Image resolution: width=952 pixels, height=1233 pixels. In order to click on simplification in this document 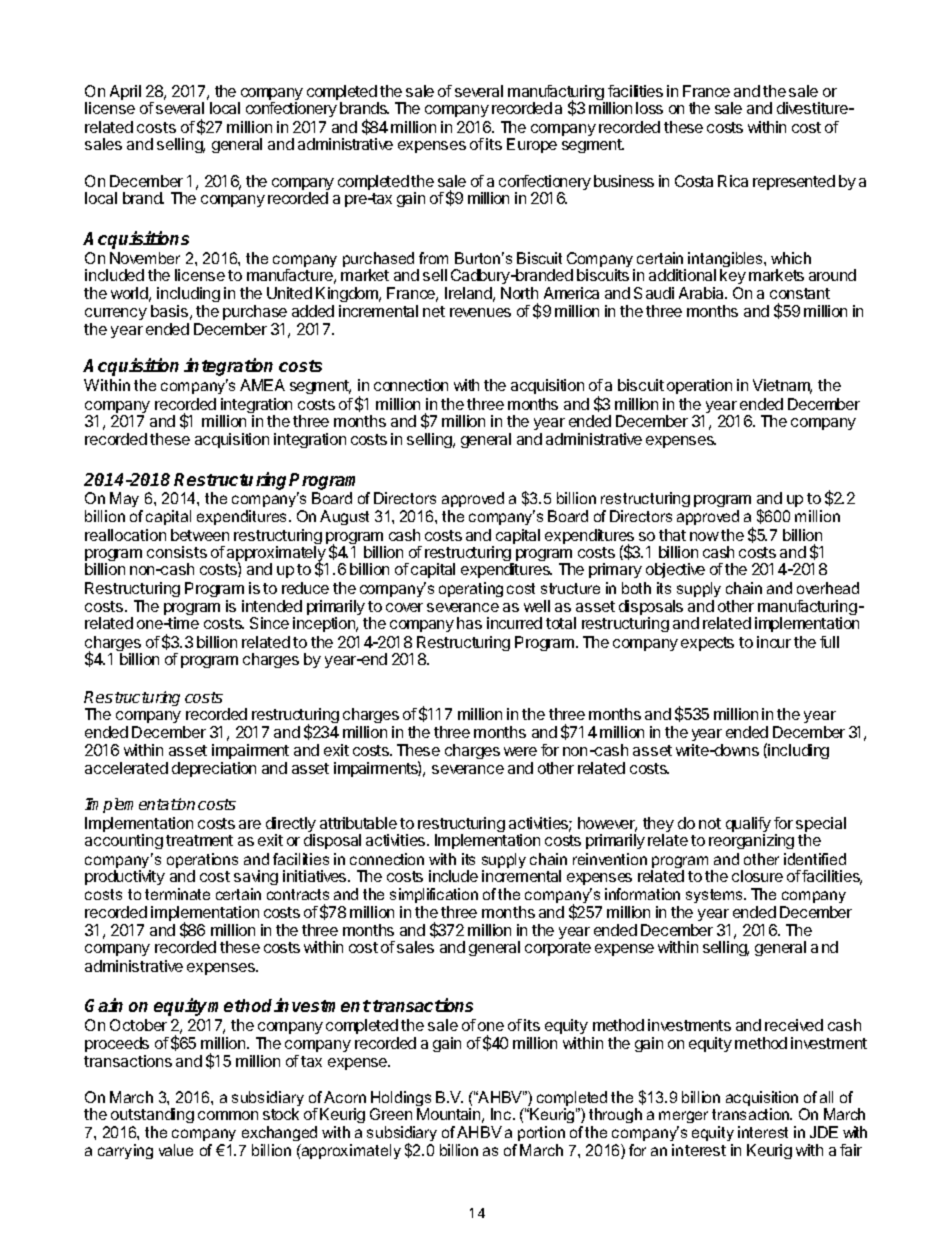, I will do `click(434, 895)`.
